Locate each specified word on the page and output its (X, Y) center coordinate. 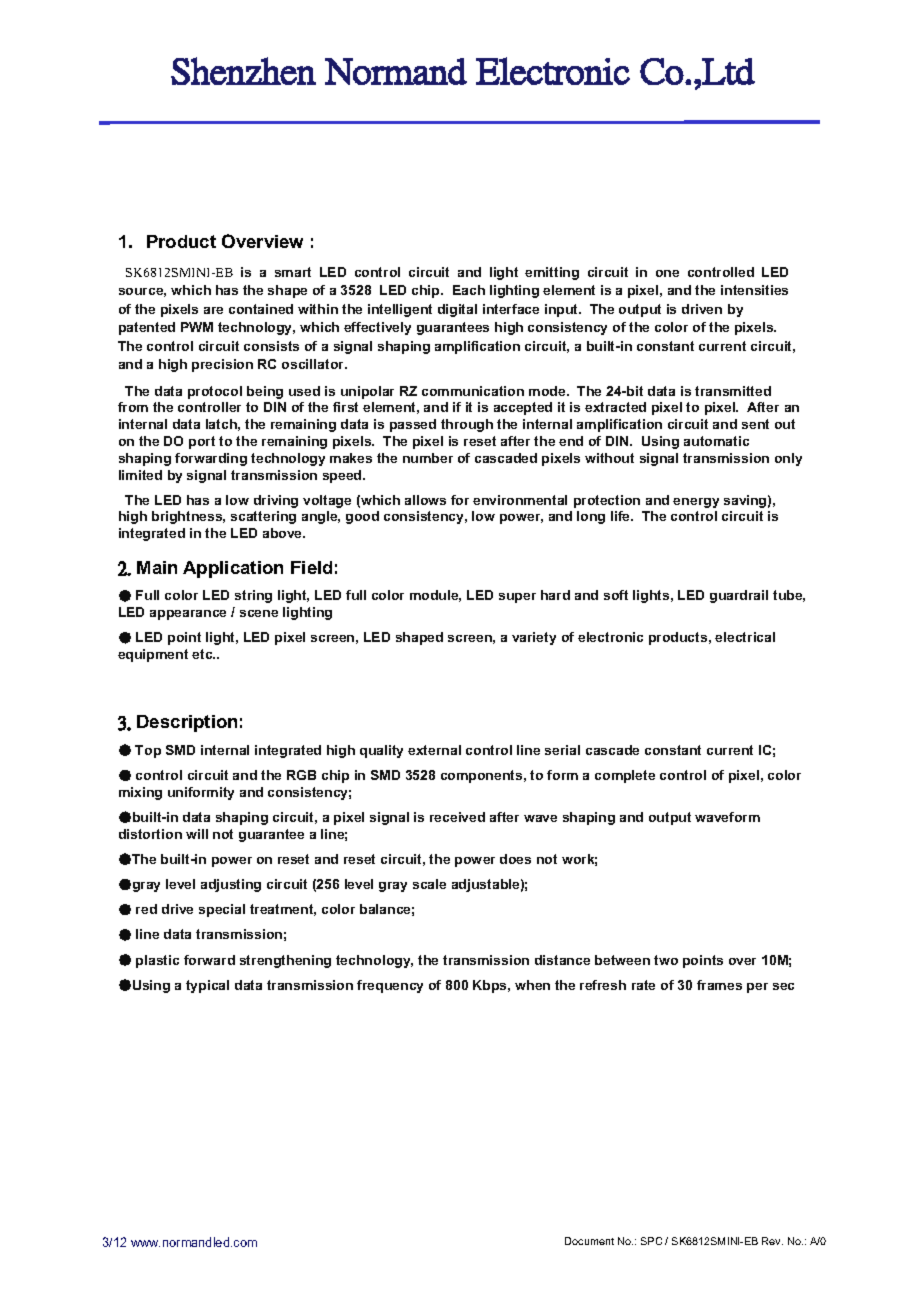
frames (719, 985)
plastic (157, 961)
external (434, 750)
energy (696, 503)
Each (469, 290)
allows (425, 500)
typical (207, 986)
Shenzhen (243, 71)
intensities (754, 290)
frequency (390, 986)
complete (625, 776)
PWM (197, 327)
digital (457, 310)
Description (187, 723)
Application (233, 569)
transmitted (733, 391)
